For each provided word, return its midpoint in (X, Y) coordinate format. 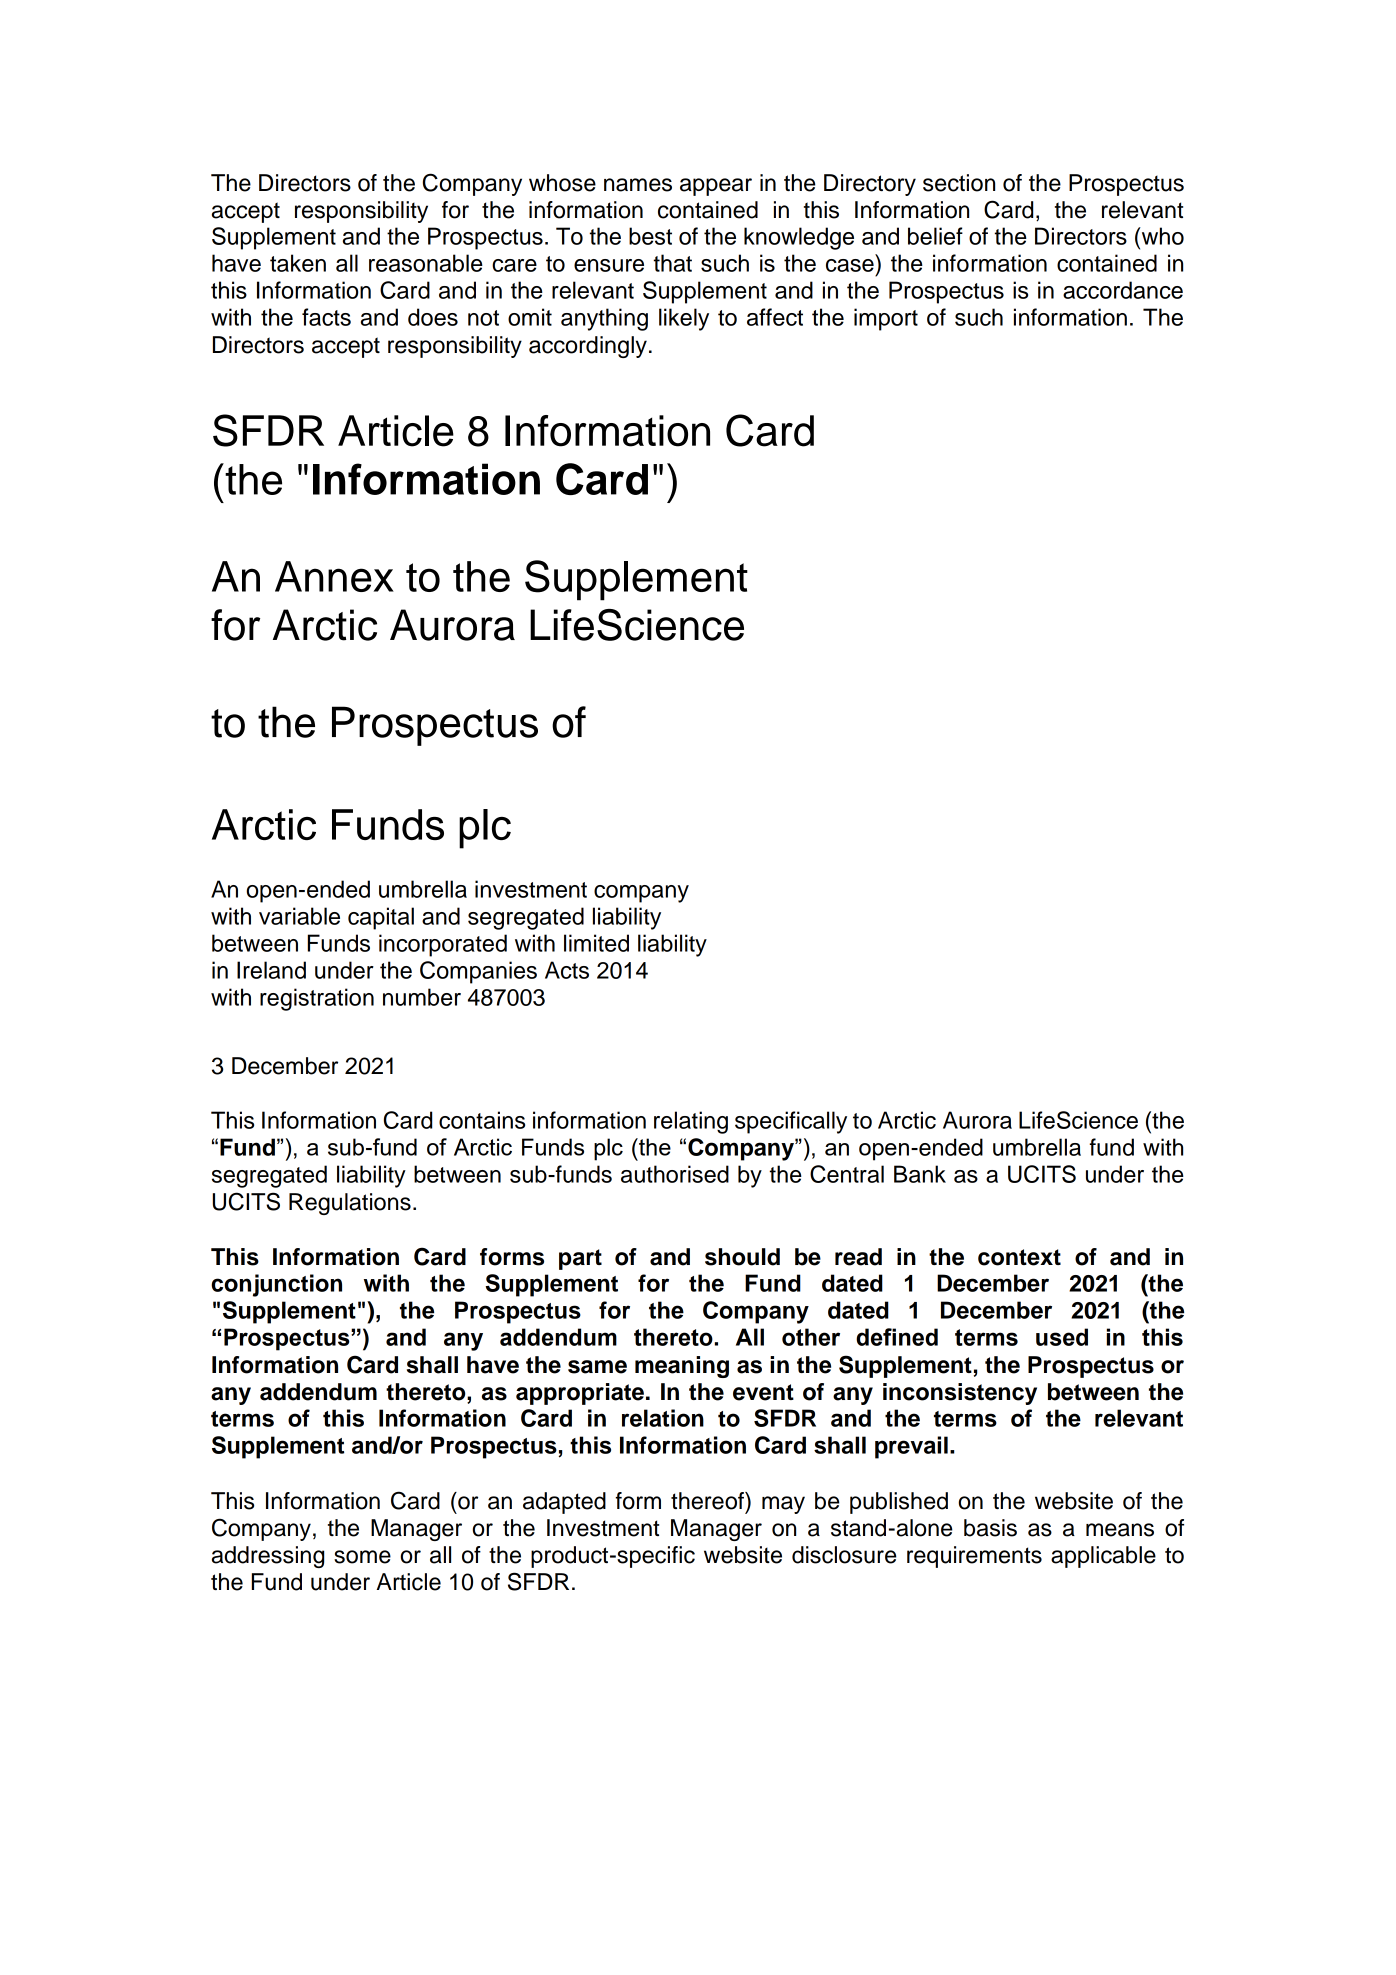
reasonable (426, 263)
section (959, 183)
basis (990, 1528)
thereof (708, 1501)
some (362, 1557)
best (650, 236)
